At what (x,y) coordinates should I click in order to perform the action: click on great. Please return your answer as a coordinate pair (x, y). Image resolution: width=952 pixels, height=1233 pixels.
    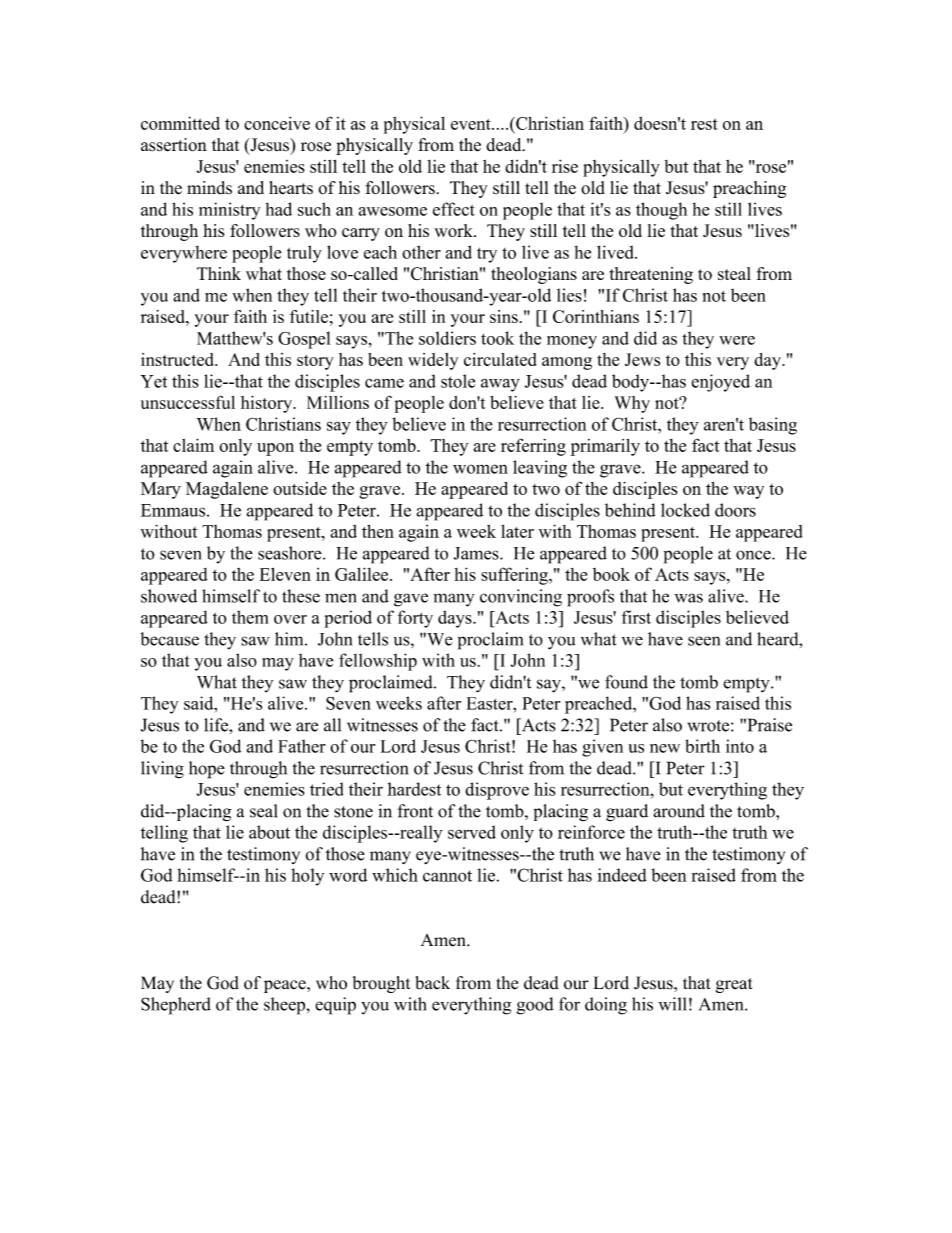
    Looking at the image, I should click on (734, 985).
